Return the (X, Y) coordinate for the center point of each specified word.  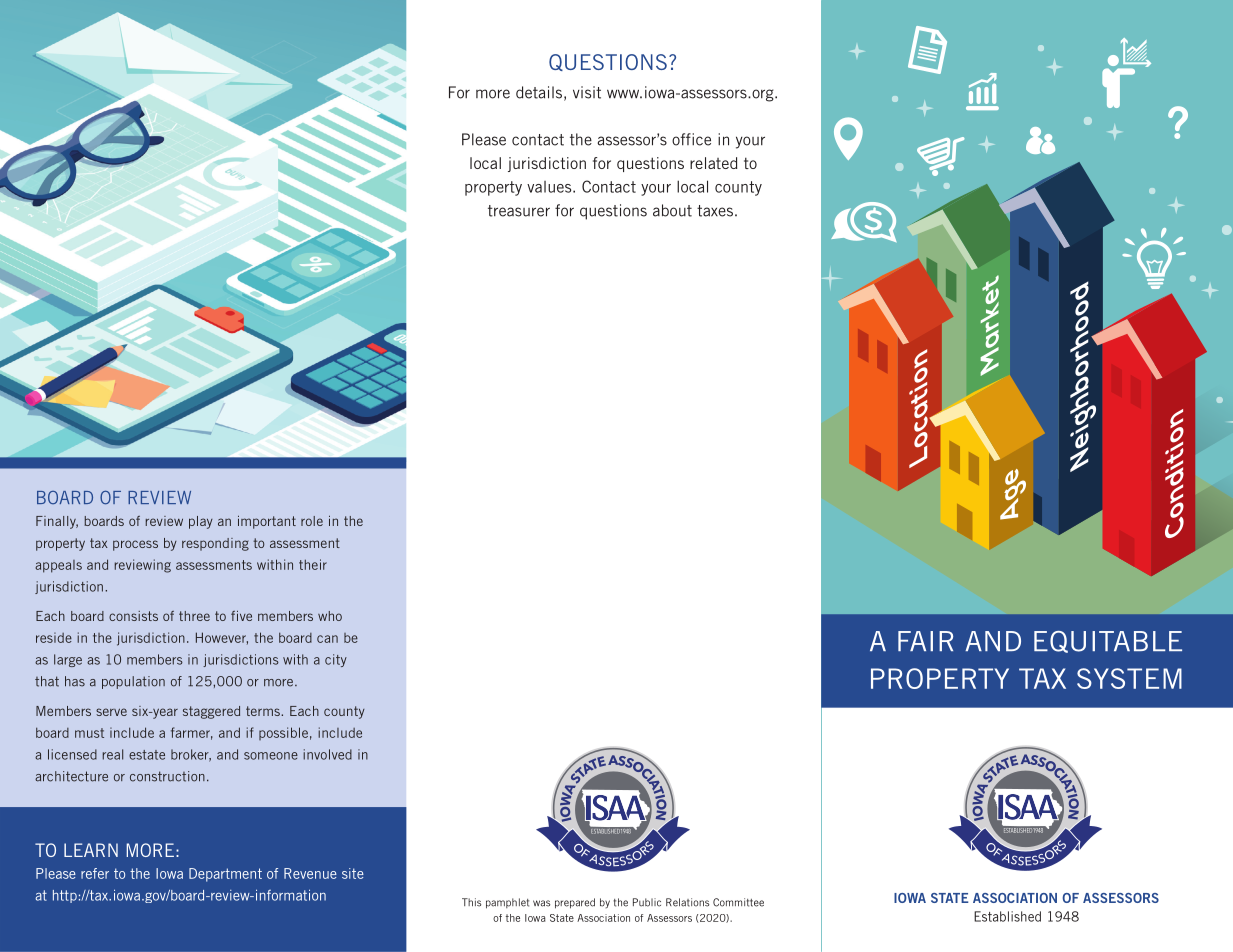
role (312, 521)
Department (225, 875)
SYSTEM (1129, 678)
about (672, 210)
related (713, 163)
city (336, 660)
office (691, 139)
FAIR (925, 641)
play (201, 522)
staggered (211, 712)
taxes (716, 211)
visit (587, 92)
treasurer (519, 211)
